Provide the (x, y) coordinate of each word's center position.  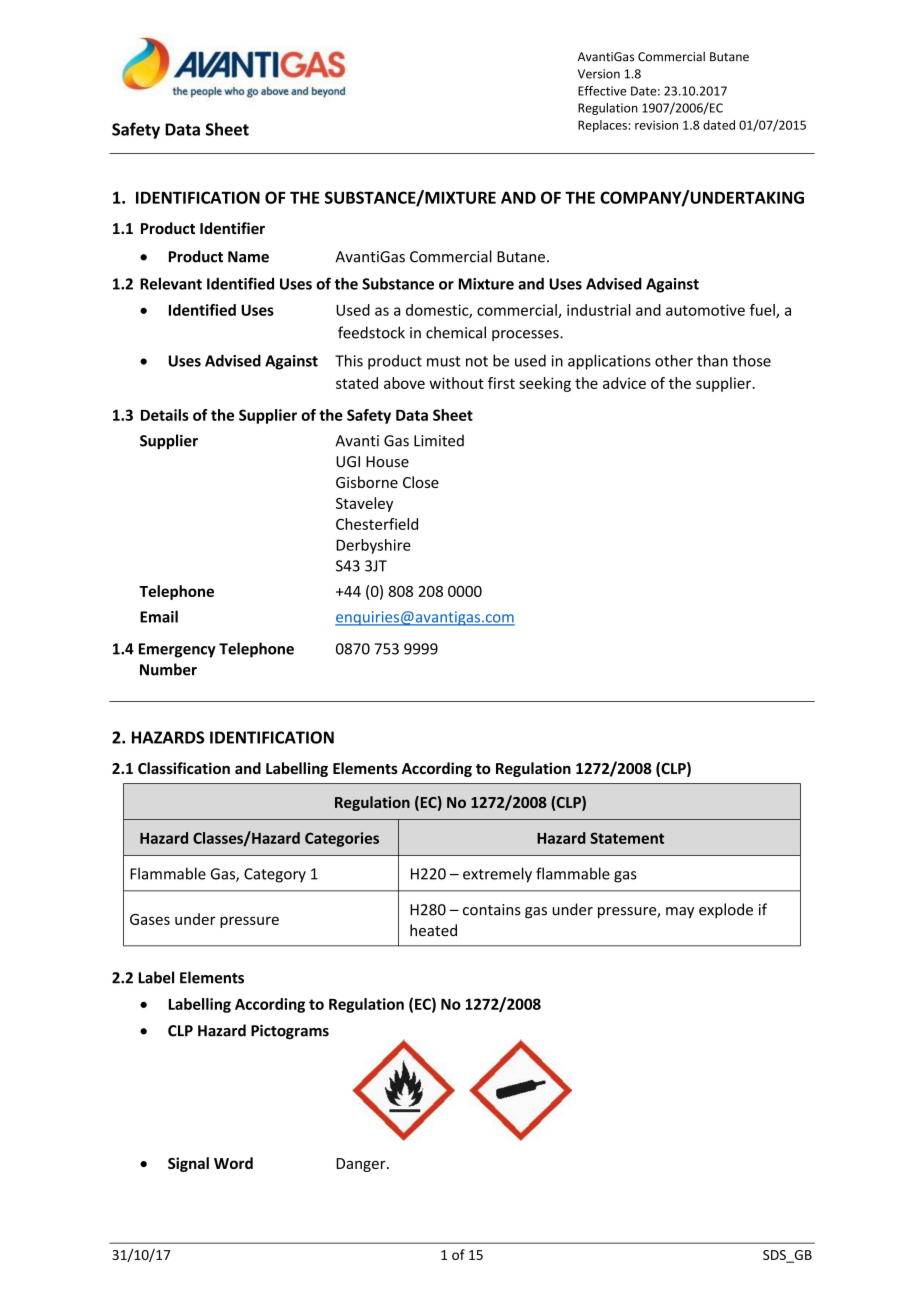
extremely (497, 875)
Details (165, 415)
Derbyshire (373, 546)
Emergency (177, 650)
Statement (627, 838)
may (680, 912)
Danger (362, 1165)
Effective (602, 91)
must (444, 361)
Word (233, 1163)
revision (656, 125)
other (674, 360)
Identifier (232, 228)
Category (275, 875)
